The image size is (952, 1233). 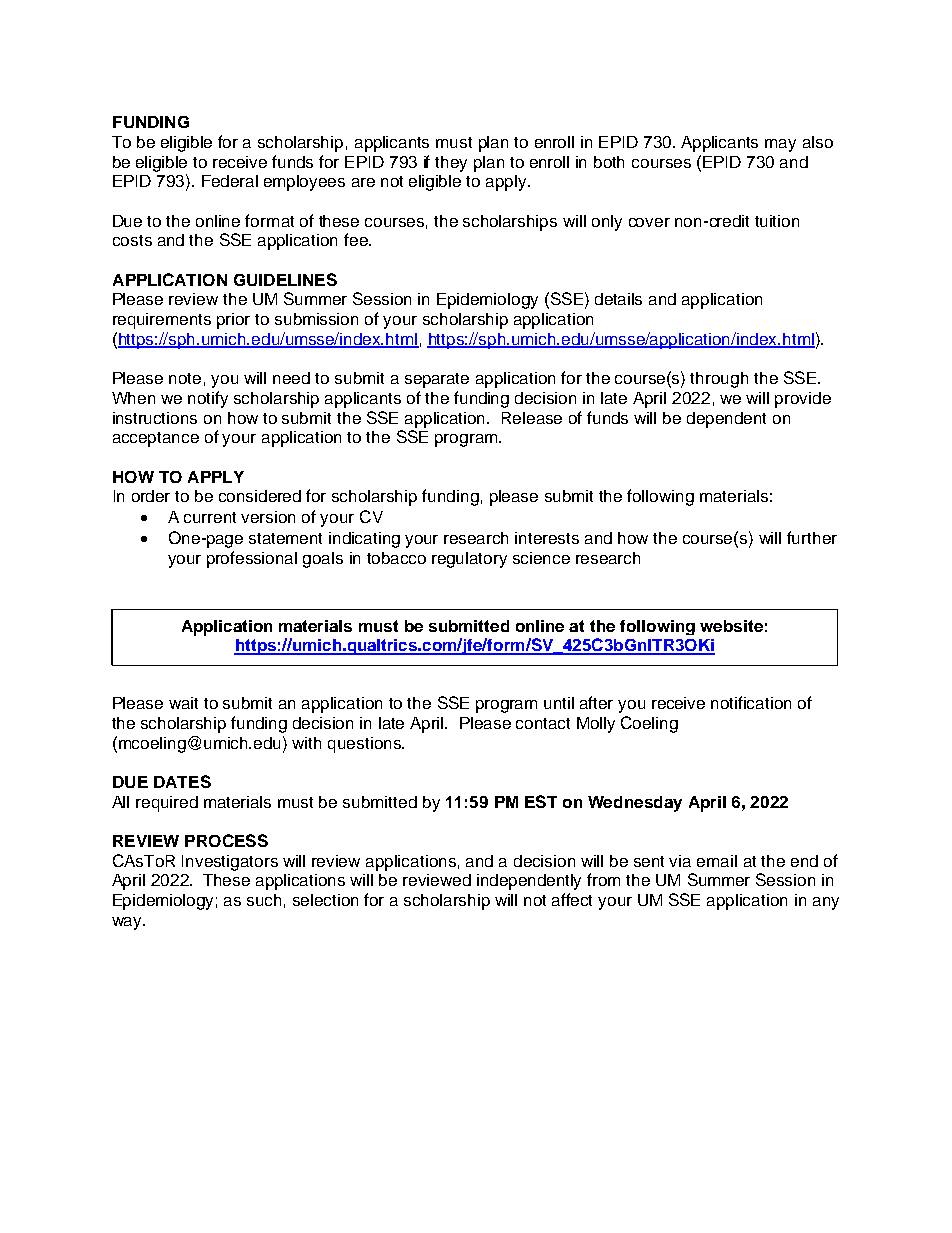 I want to click on Federal, so click(x=230, y=181).
